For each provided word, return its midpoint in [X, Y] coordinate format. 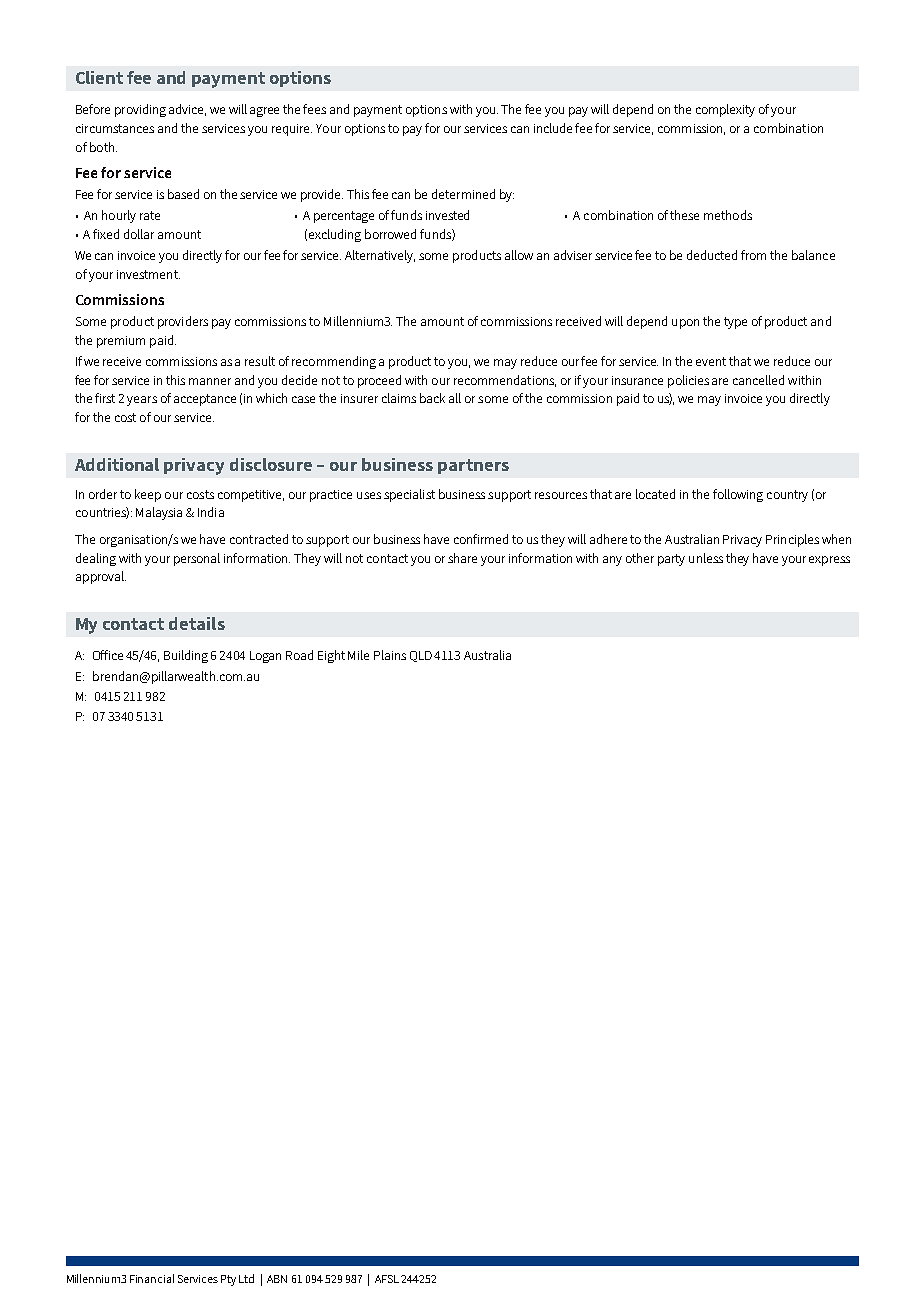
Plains [390, 655]
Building [186, 656]
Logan [265, 657]
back [432, 398]
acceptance [205, 400]
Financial [152, 1278]
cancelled [758, 380]
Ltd [246, 1278]
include [555, 128]
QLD [421, 656]
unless [706, 558]
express [829, 561]
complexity [725, 110]
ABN [277, 1279]
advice [187, 110]
